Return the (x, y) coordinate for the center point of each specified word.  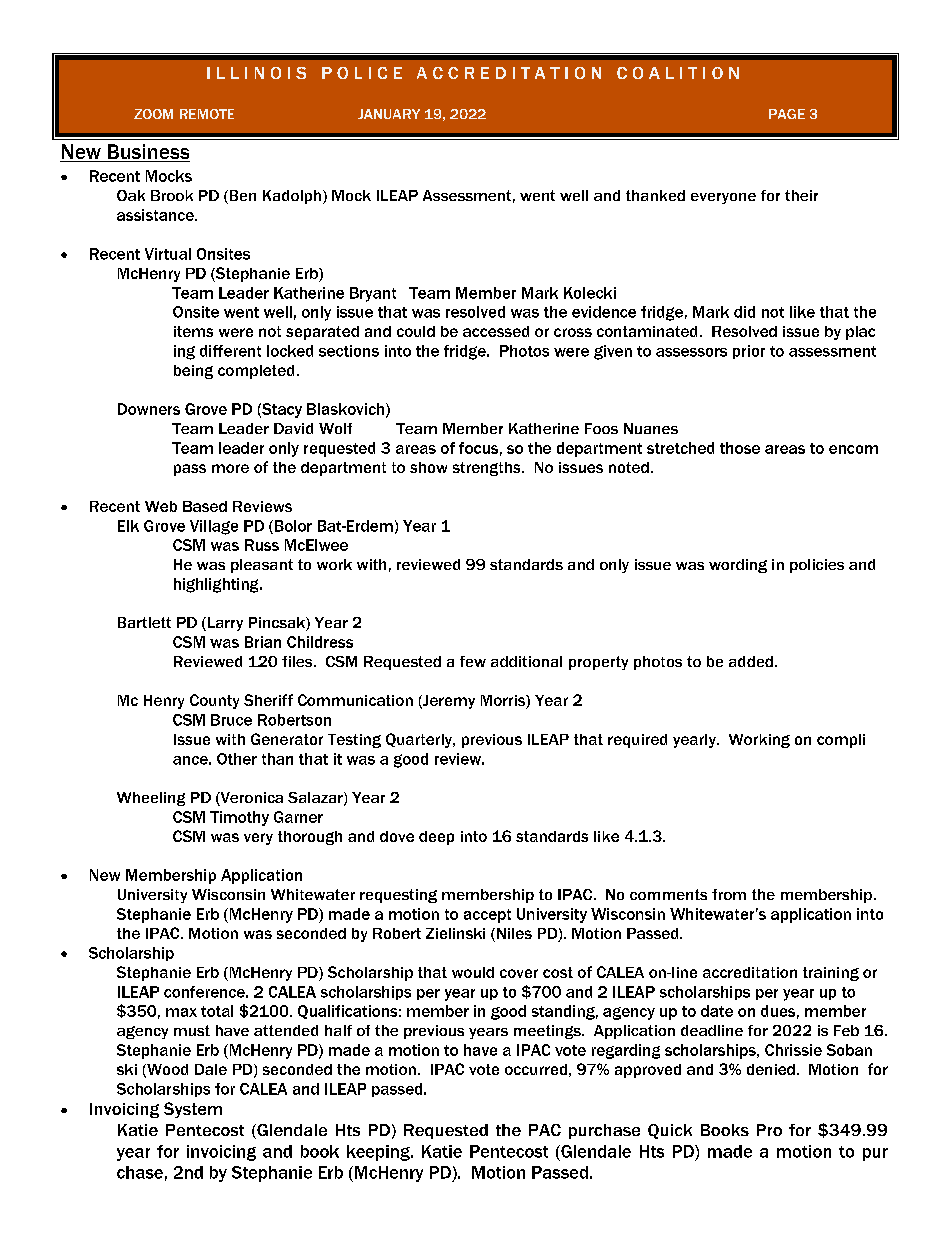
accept (487, 916)
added (751, 661)
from (729, 894)
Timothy (239, 818)
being (193, 372)
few (473, 661)
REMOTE (207, 114)
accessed (496, 331)
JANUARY (389, 114)
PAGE (787, 114)
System (193, 1110)
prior (749, 352)
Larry (224, 624)
